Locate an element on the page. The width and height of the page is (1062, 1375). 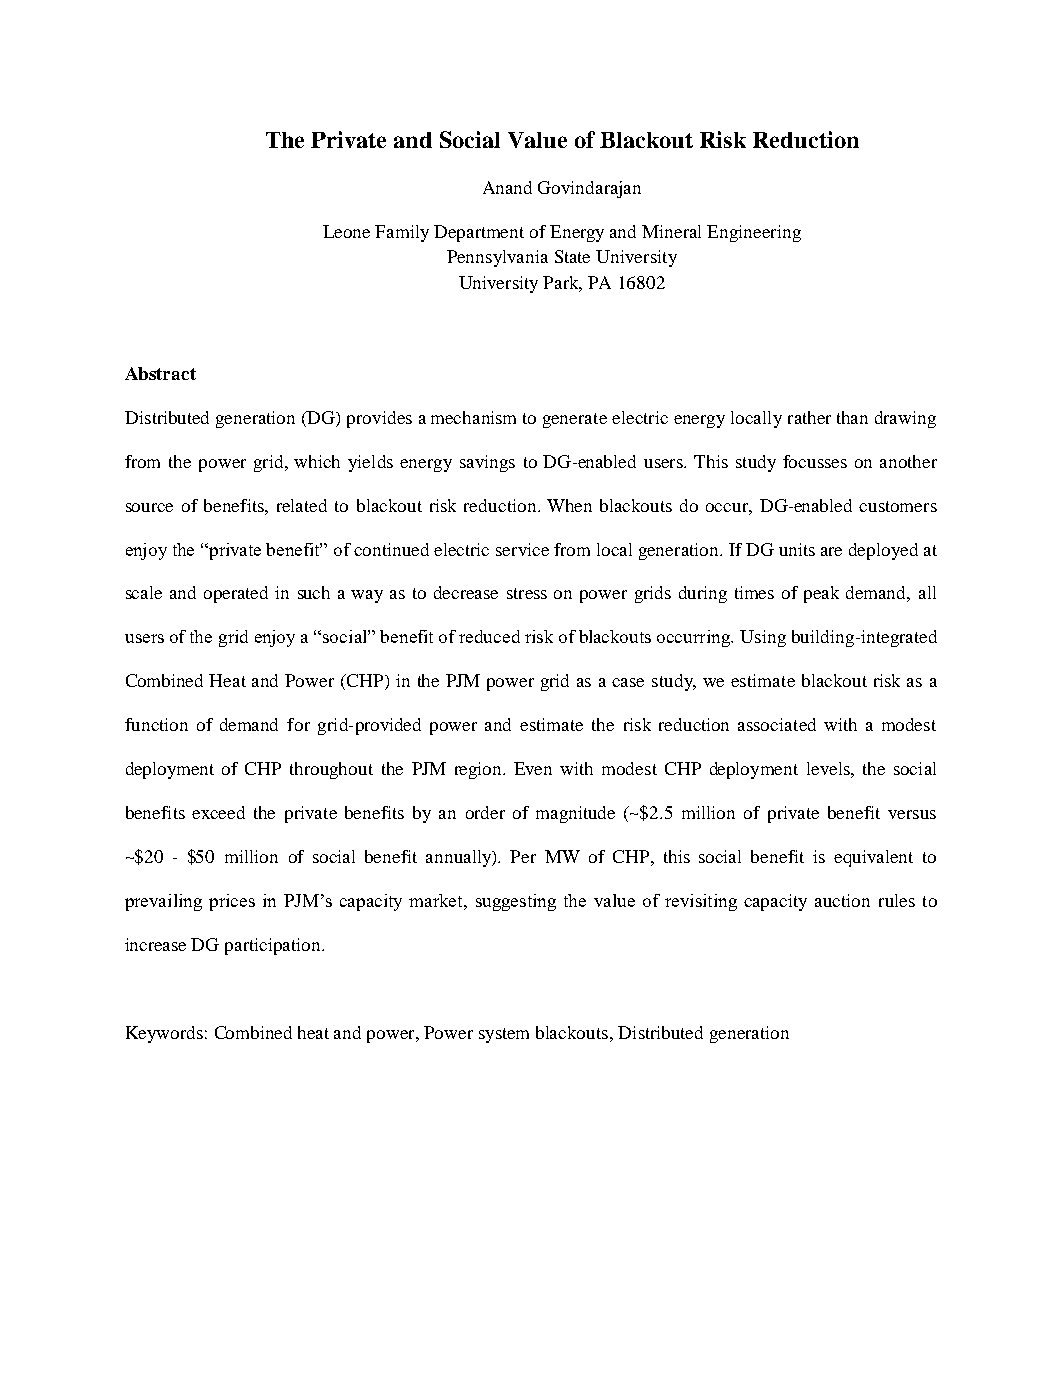
related is located at coordinates (302, 505).
